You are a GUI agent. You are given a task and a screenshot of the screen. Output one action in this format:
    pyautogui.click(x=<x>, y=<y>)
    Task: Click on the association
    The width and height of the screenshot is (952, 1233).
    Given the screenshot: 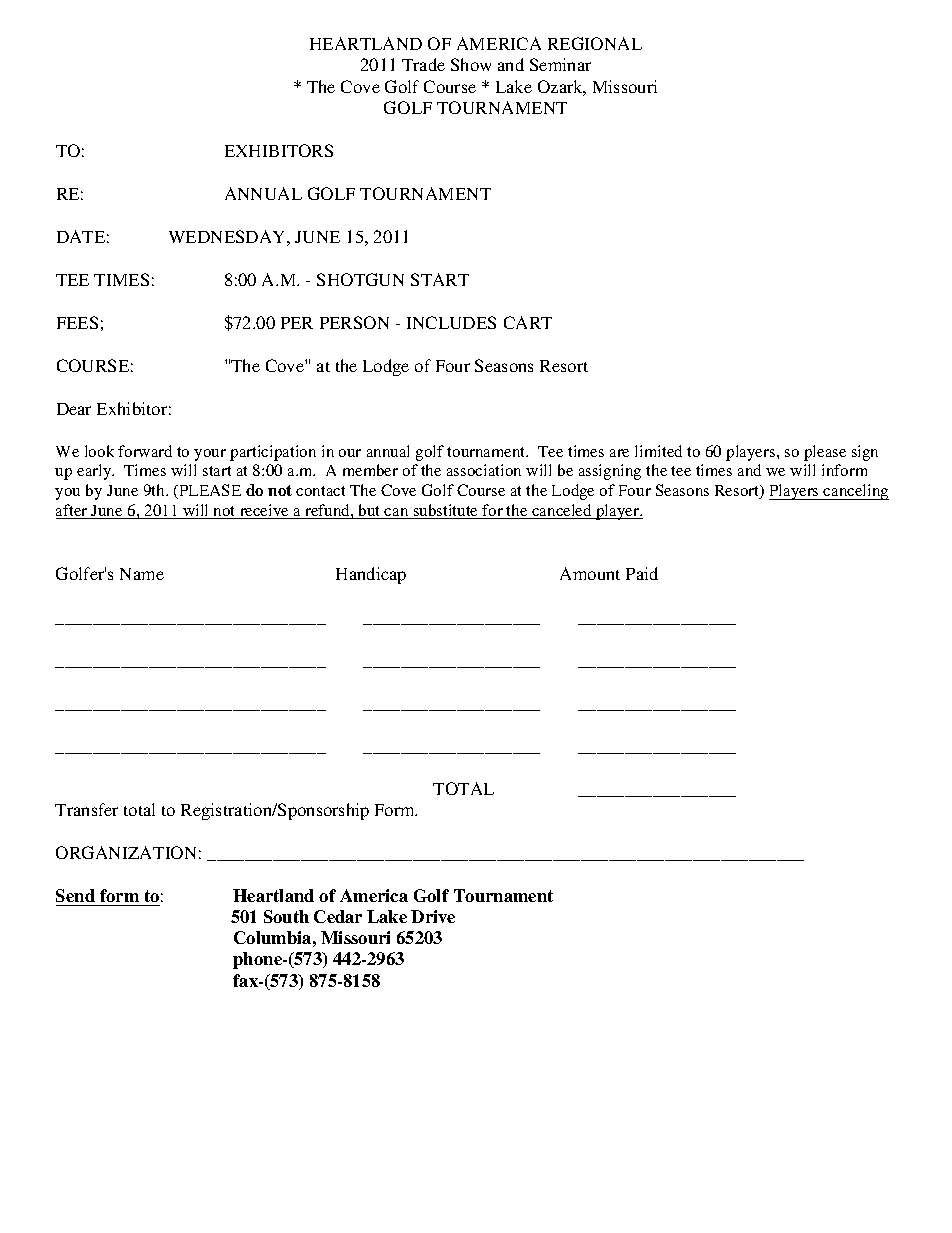 What is the action you would take?
    pyautogui.click(x=484, y=470)
